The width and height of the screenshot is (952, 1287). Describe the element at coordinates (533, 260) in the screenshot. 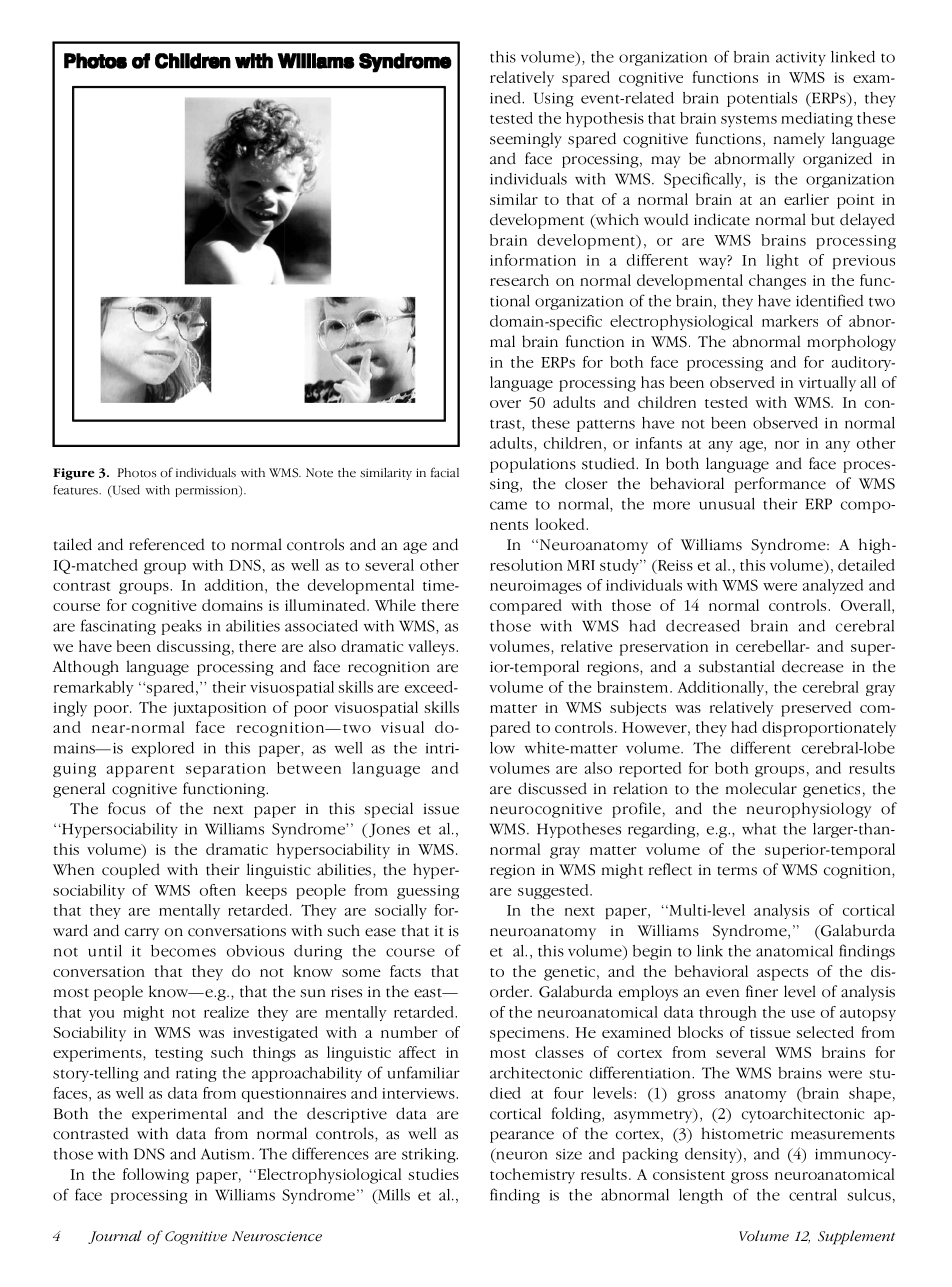

I see `information` at that location.
